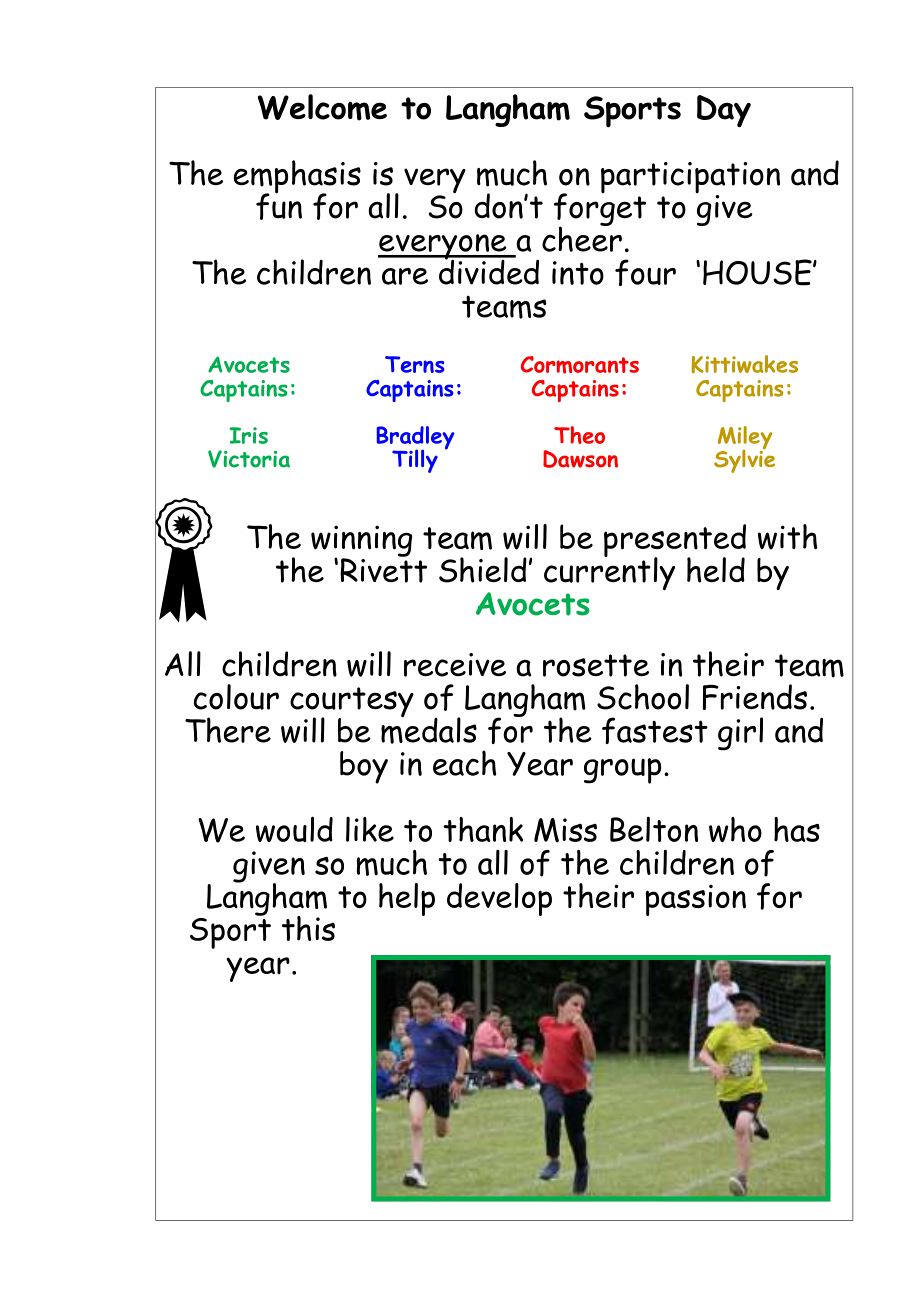 Image resolution: width=924 pixels, height=1308 pixels. Describe the element at coordinates (483, 570) in the image. I see `Shield` at that location.
